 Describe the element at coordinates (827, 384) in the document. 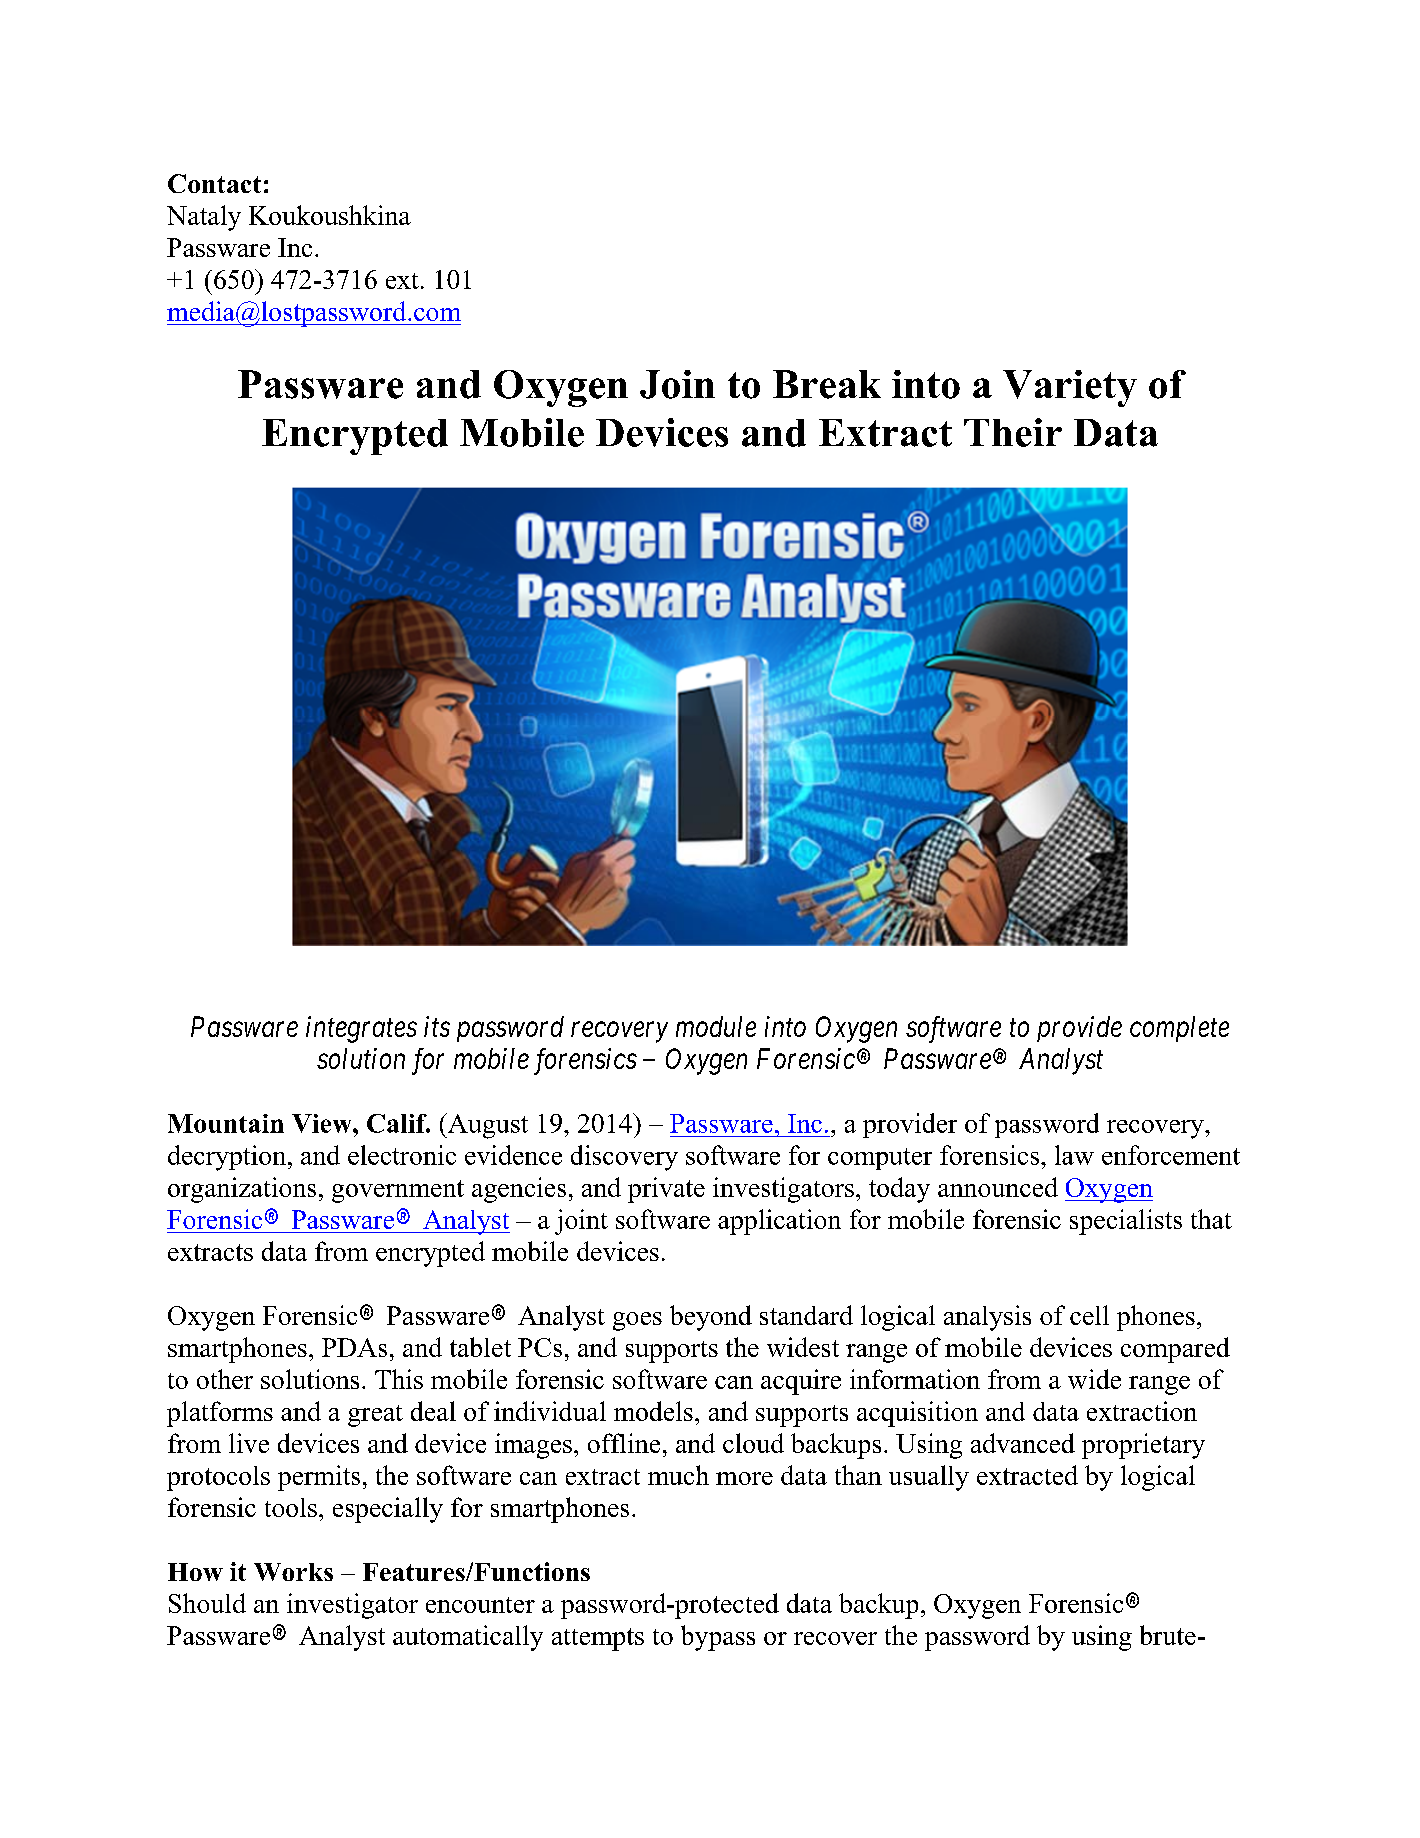

I see `Break` at that location.
